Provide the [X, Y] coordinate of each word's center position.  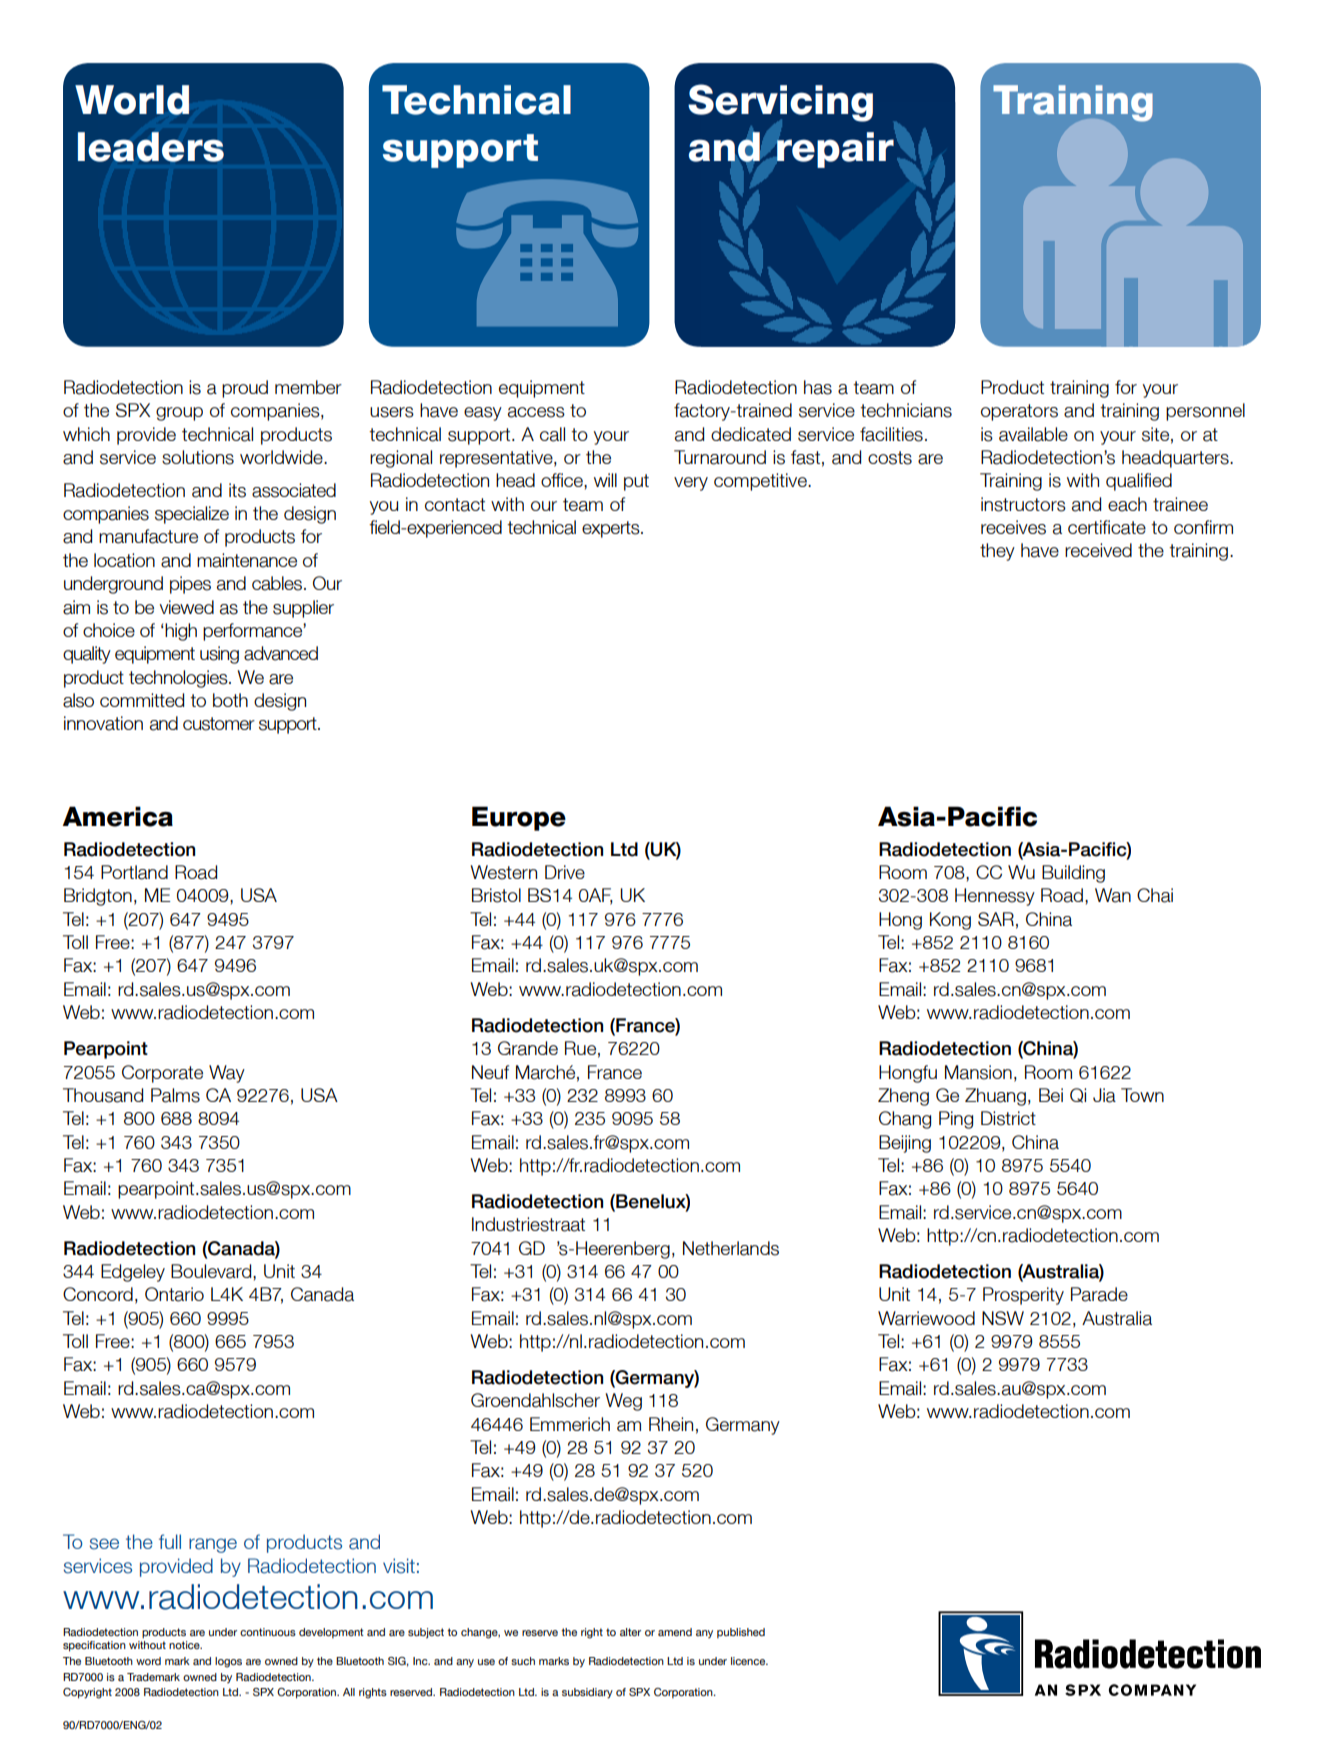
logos [228, 1662]
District [1008, 1118]
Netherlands [731, 1248]
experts [612, 529]
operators [1019, 412]
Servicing [780, 104]
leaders [151, 147]
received [1098, 550]
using [219, 655]
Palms [175, 1095]
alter [630, 1632]
